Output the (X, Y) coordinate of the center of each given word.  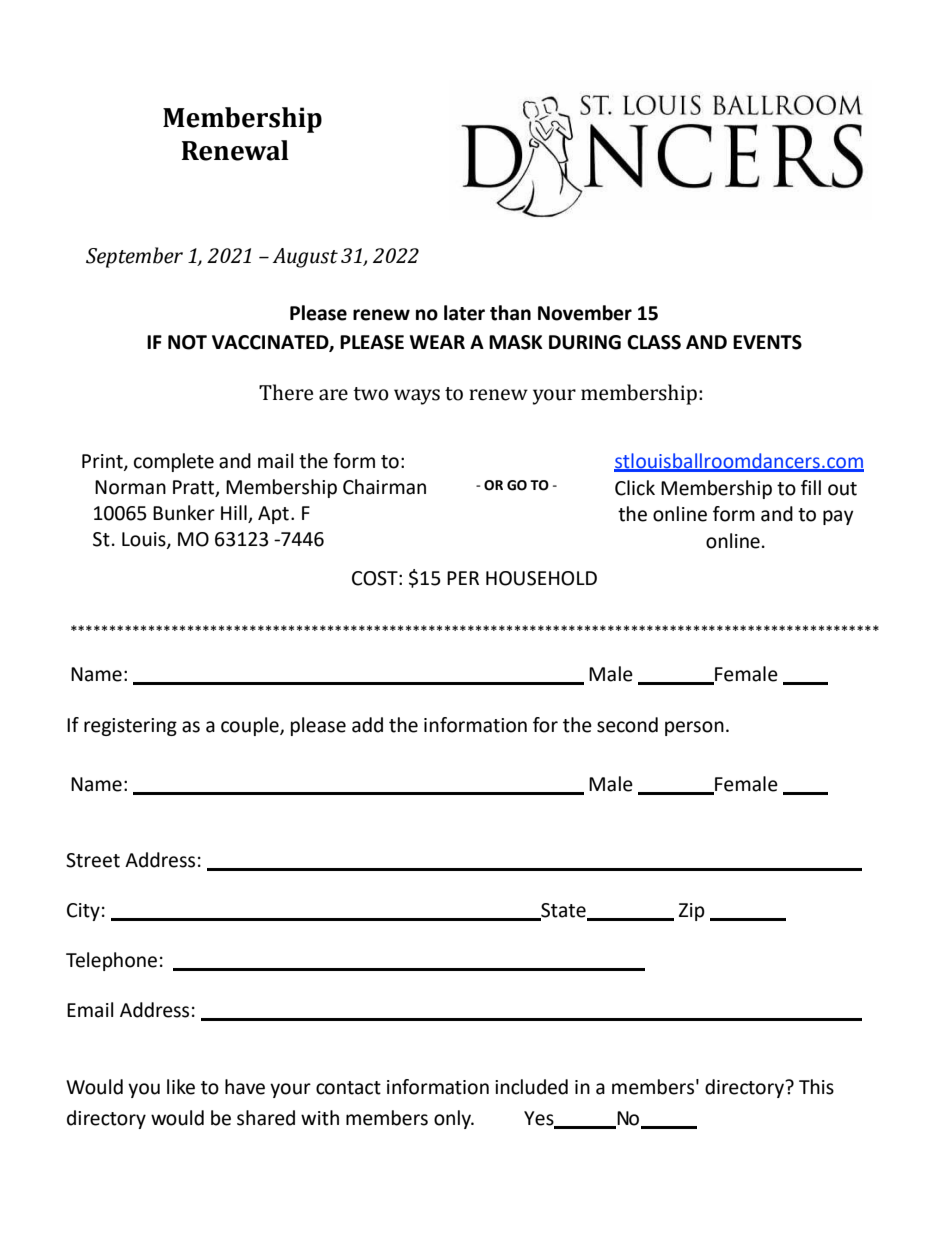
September (134, 257)
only (454, 1119)
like (181, 1087)
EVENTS (767, 342)
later (464, 313)
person (694, 728)
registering (130, 727)
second (627, 725)
